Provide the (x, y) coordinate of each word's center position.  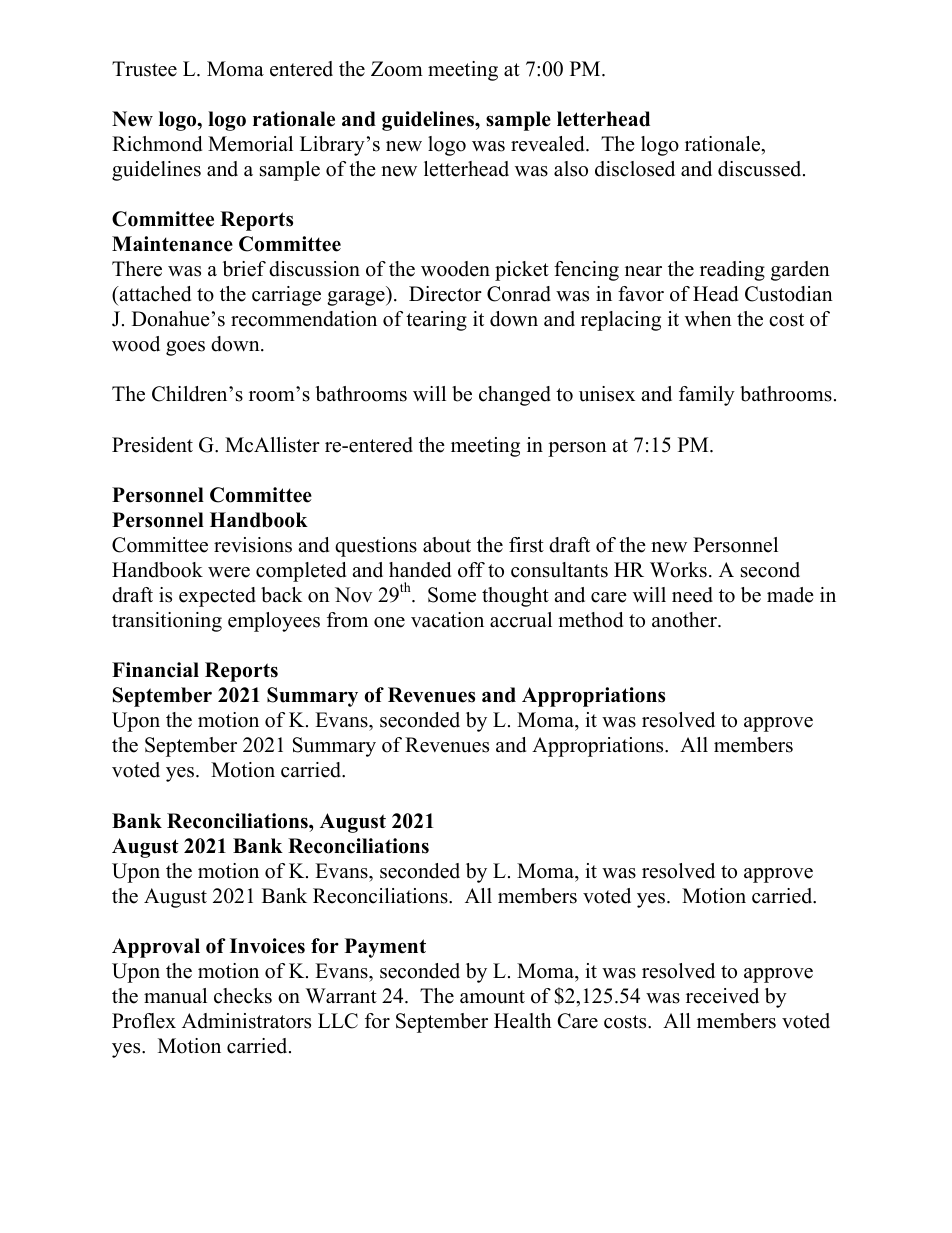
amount (492, 997)
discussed (761, 169)
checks (243, 996)
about (447, 545)
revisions (253, 545)
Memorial (250, 144)
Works (678, 570)
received (722, 996)
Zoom (397, 69)
